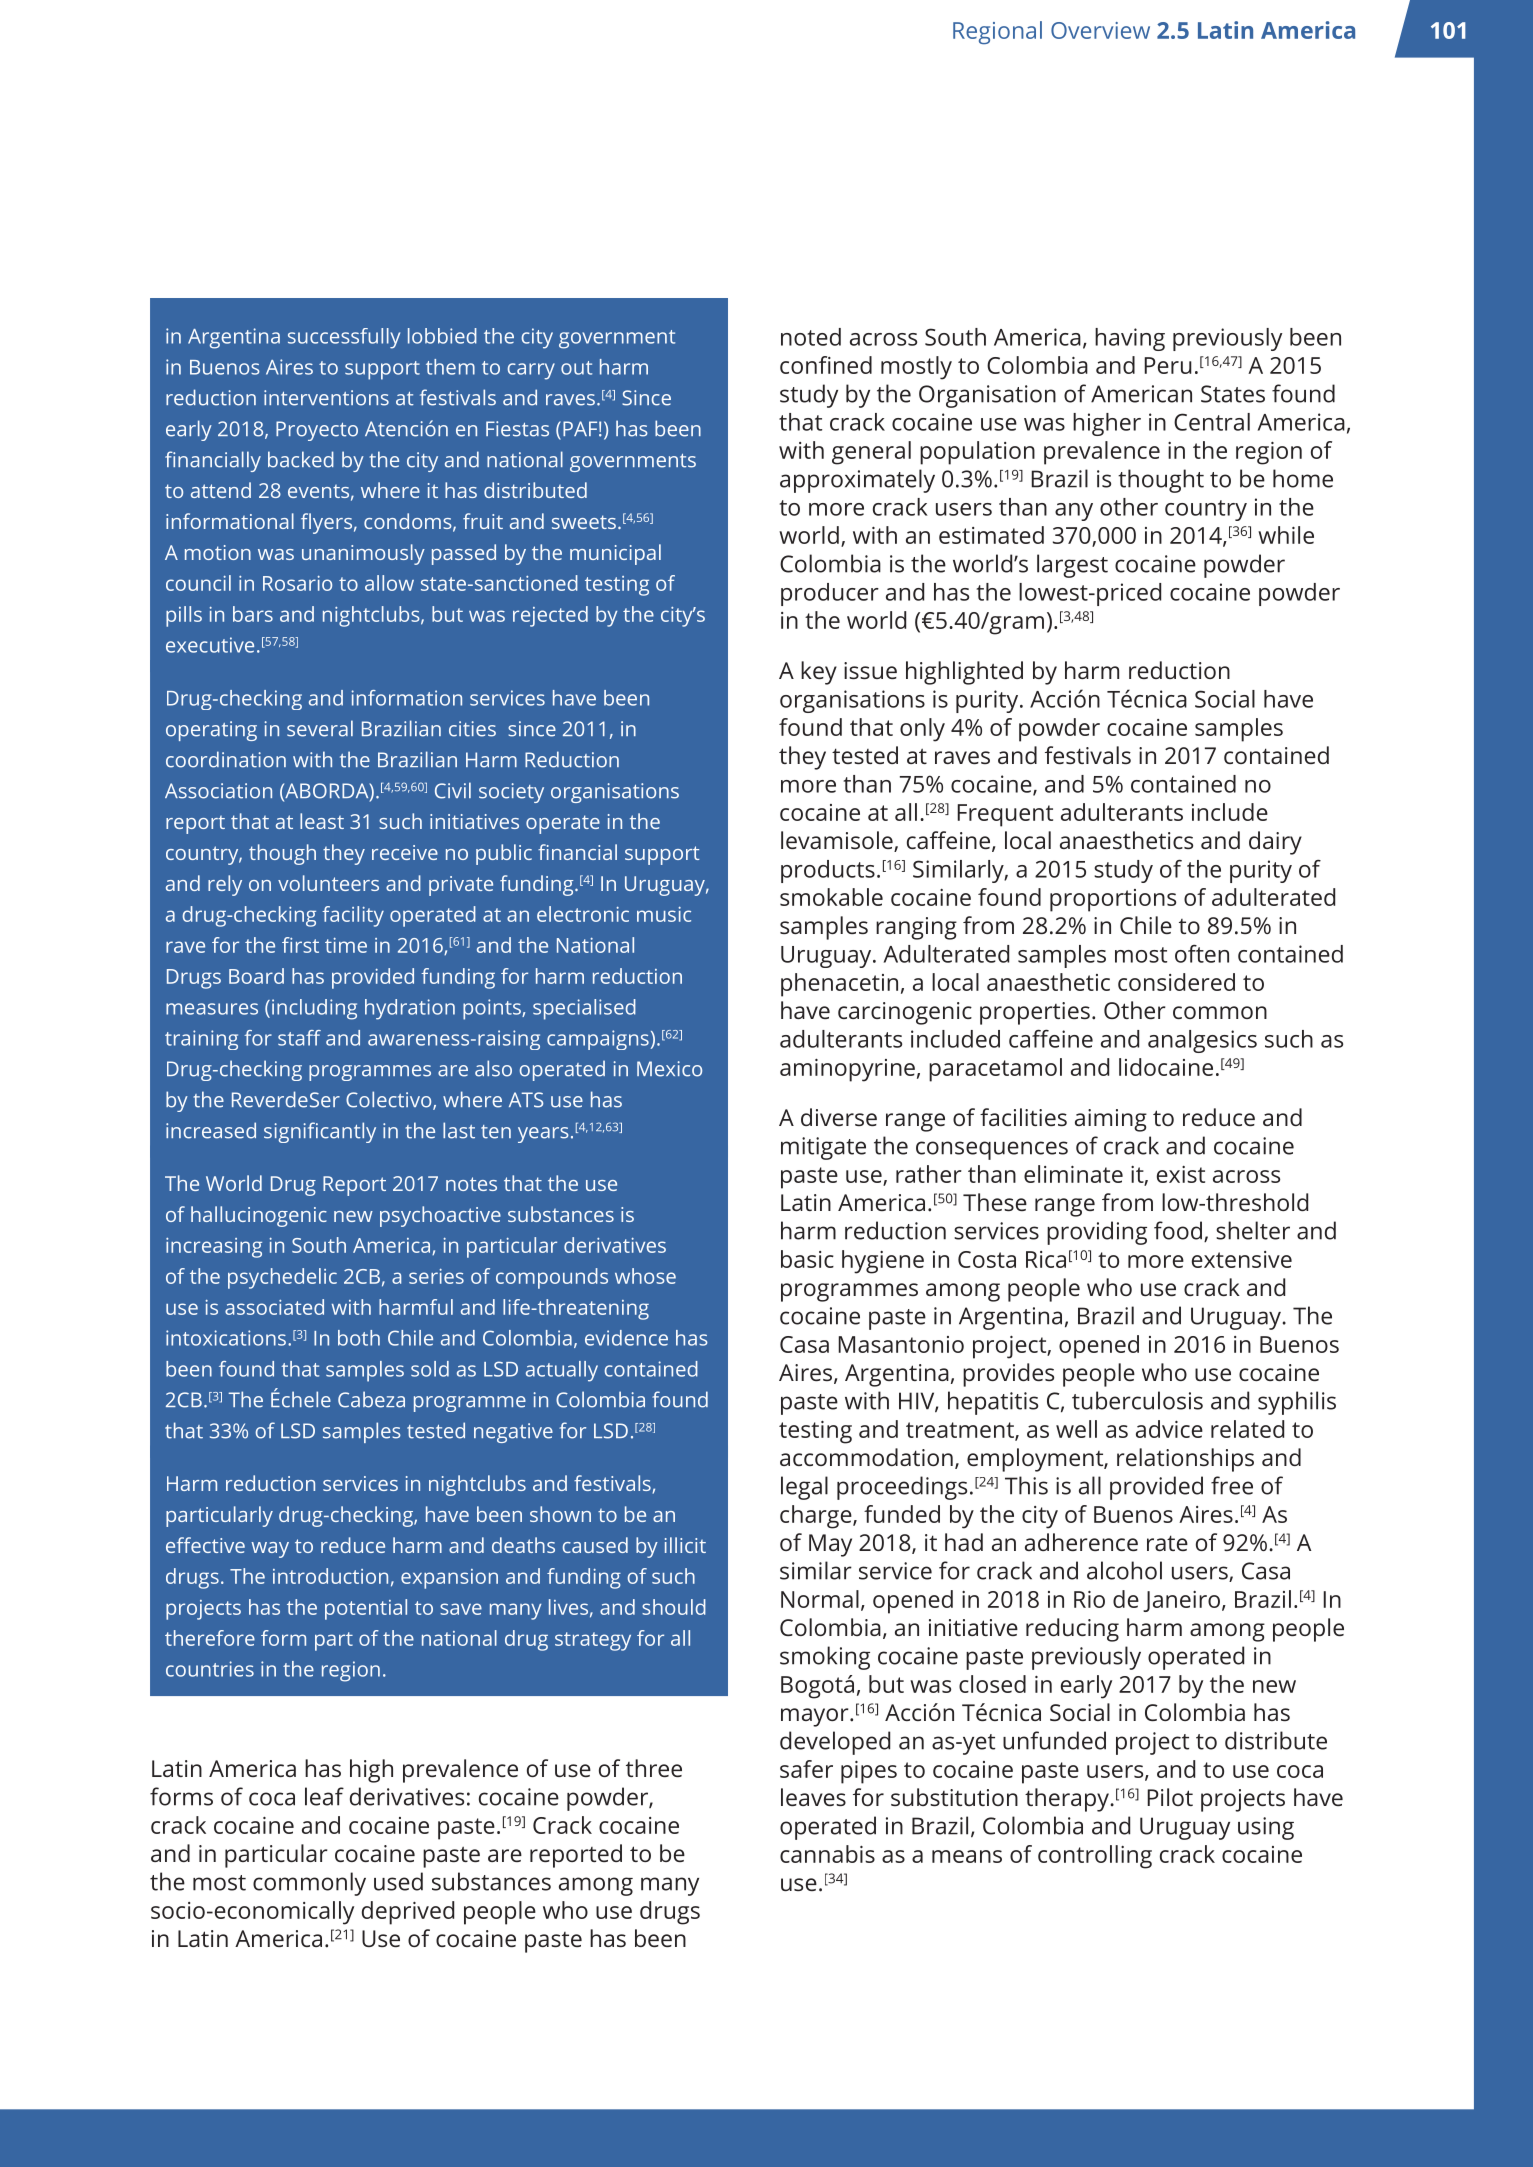 The width and height of the screenshot is (1533, 2167). Describe the element at coordinates (324, 1796) in the screenshot. I see `leaf` at that location.
